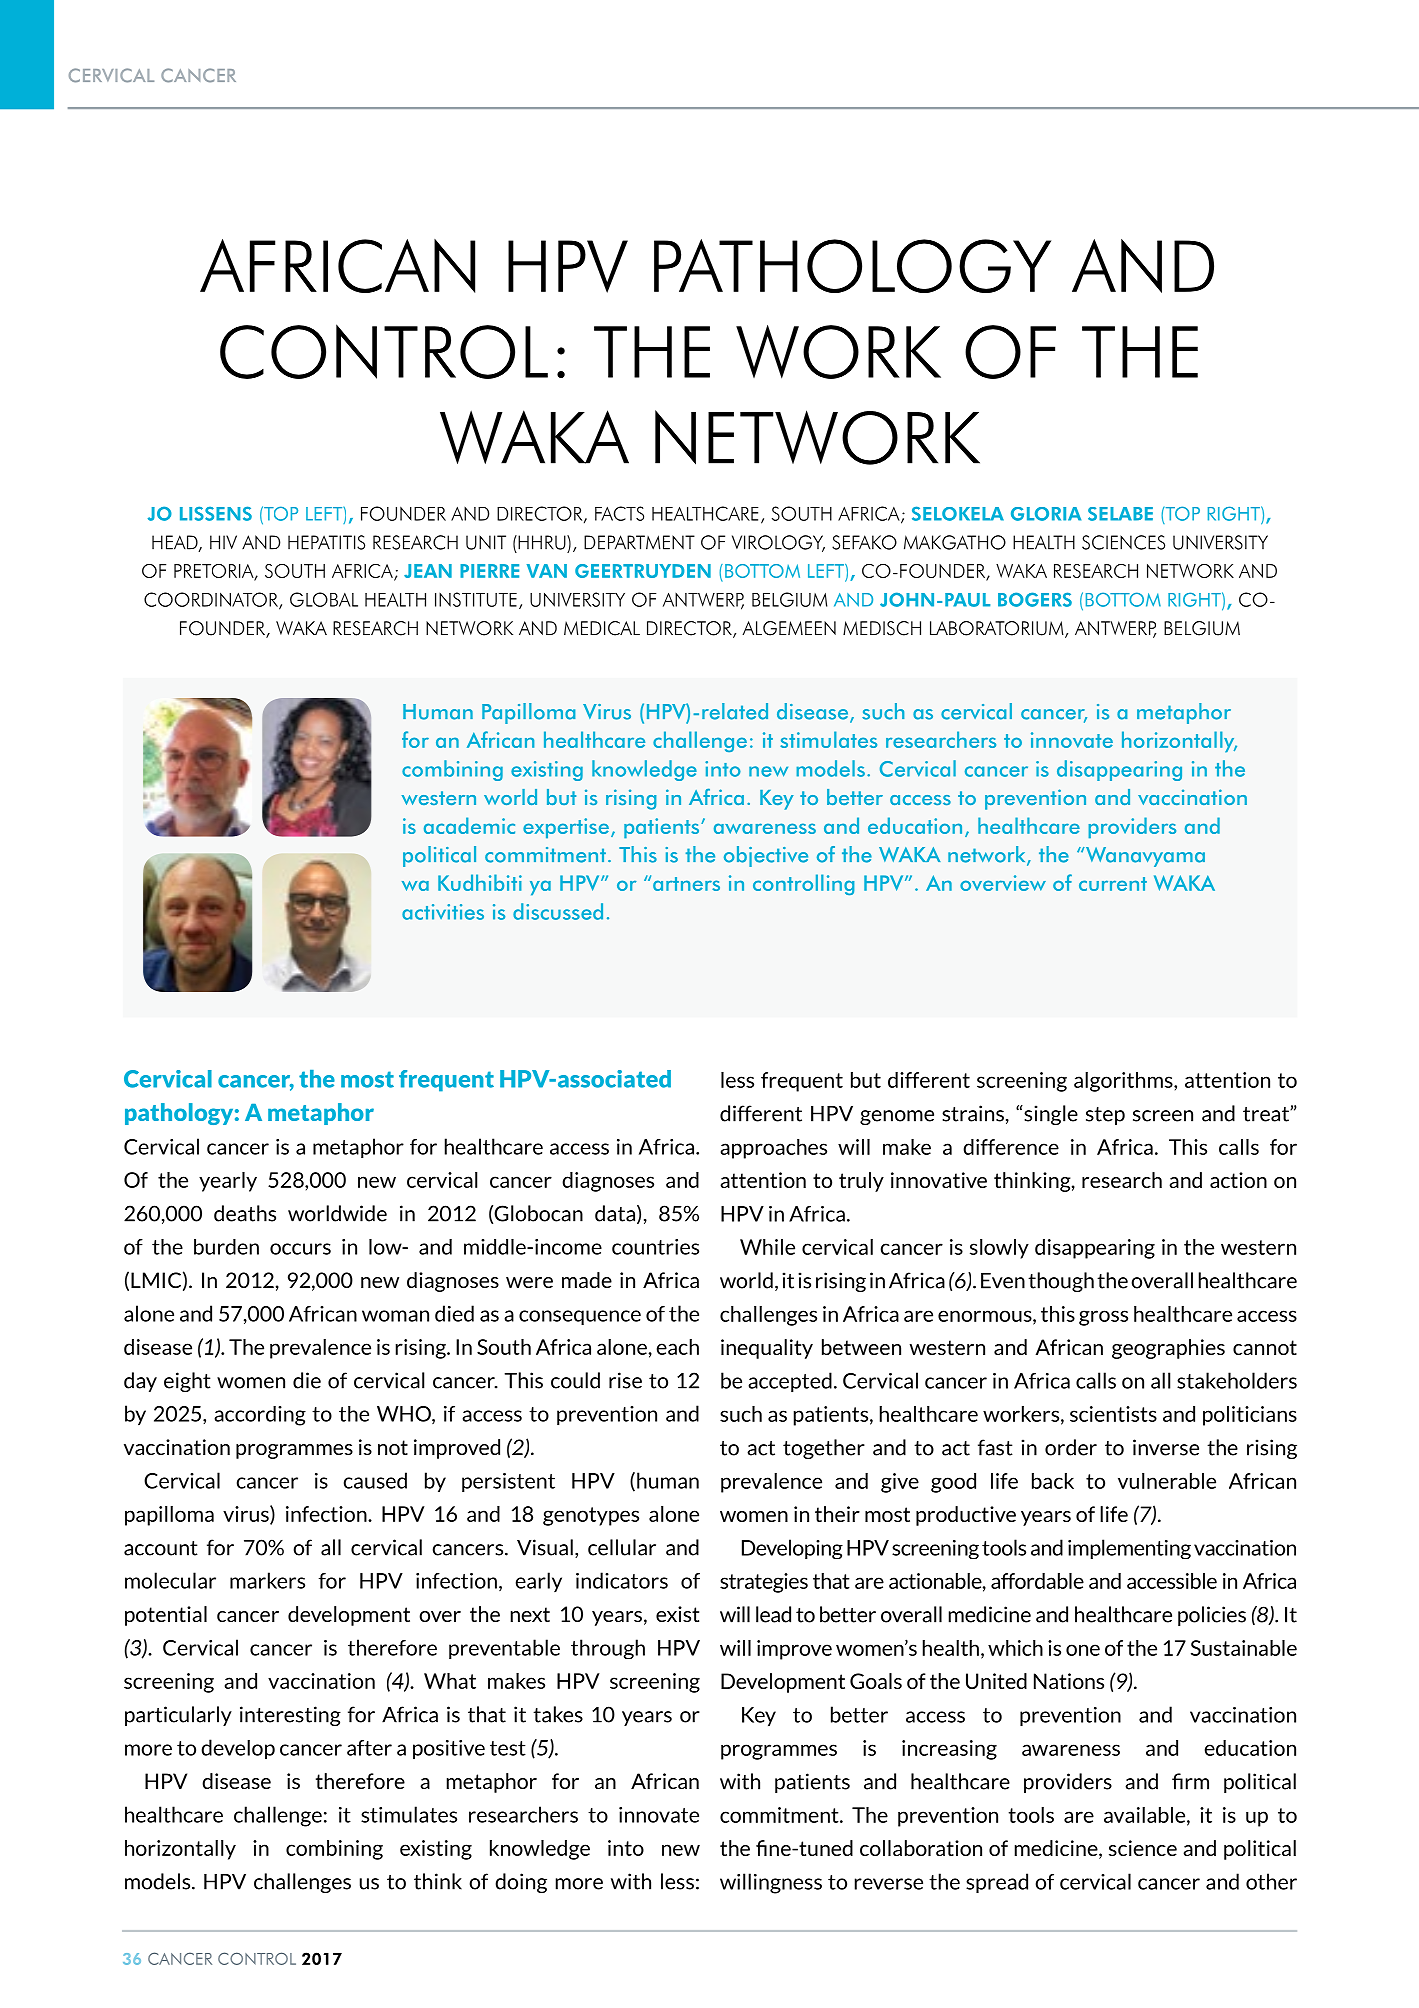  I want to click on DEPARTMENT, so click(639, 542).
